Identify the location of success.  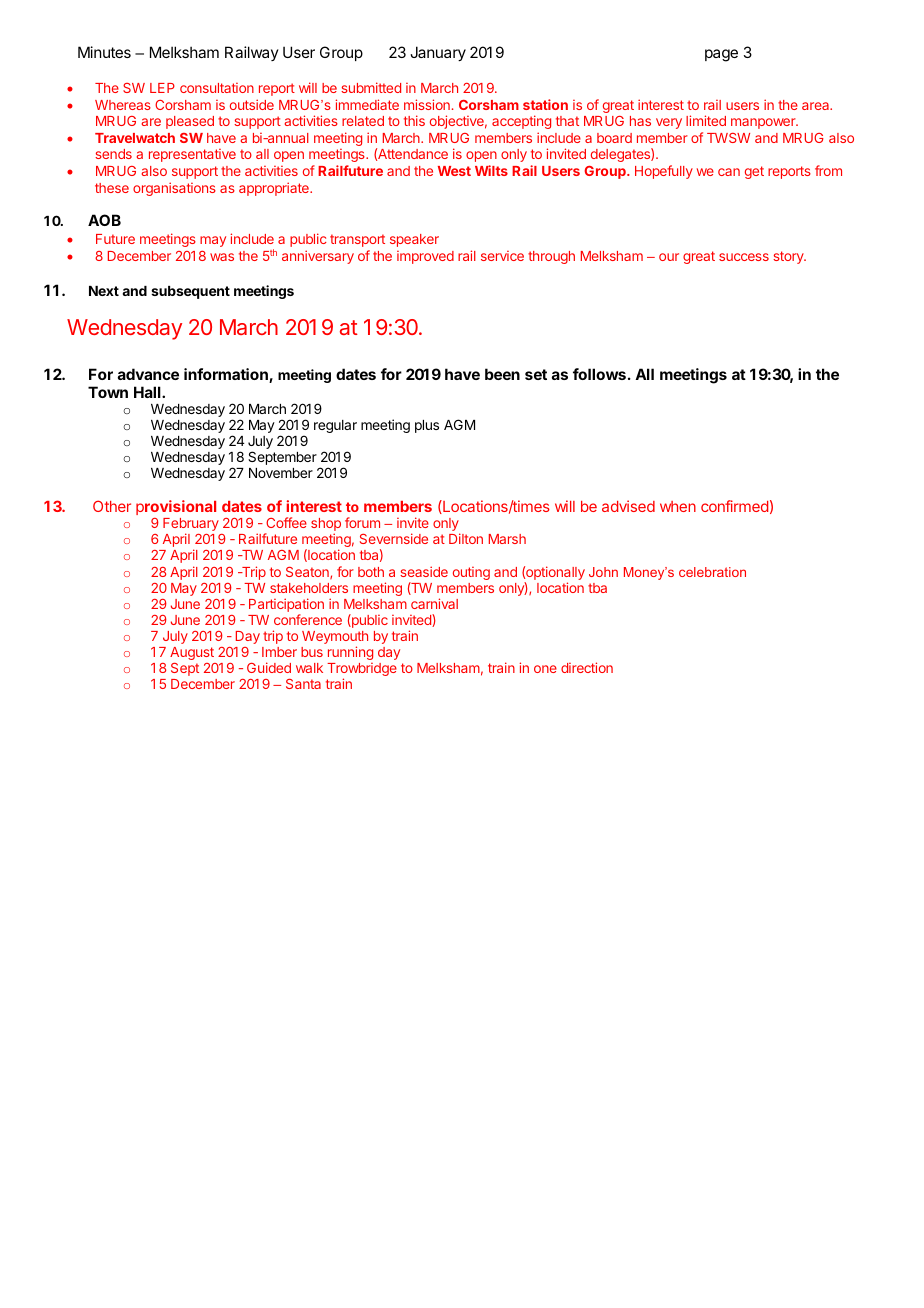
(744, 257).
